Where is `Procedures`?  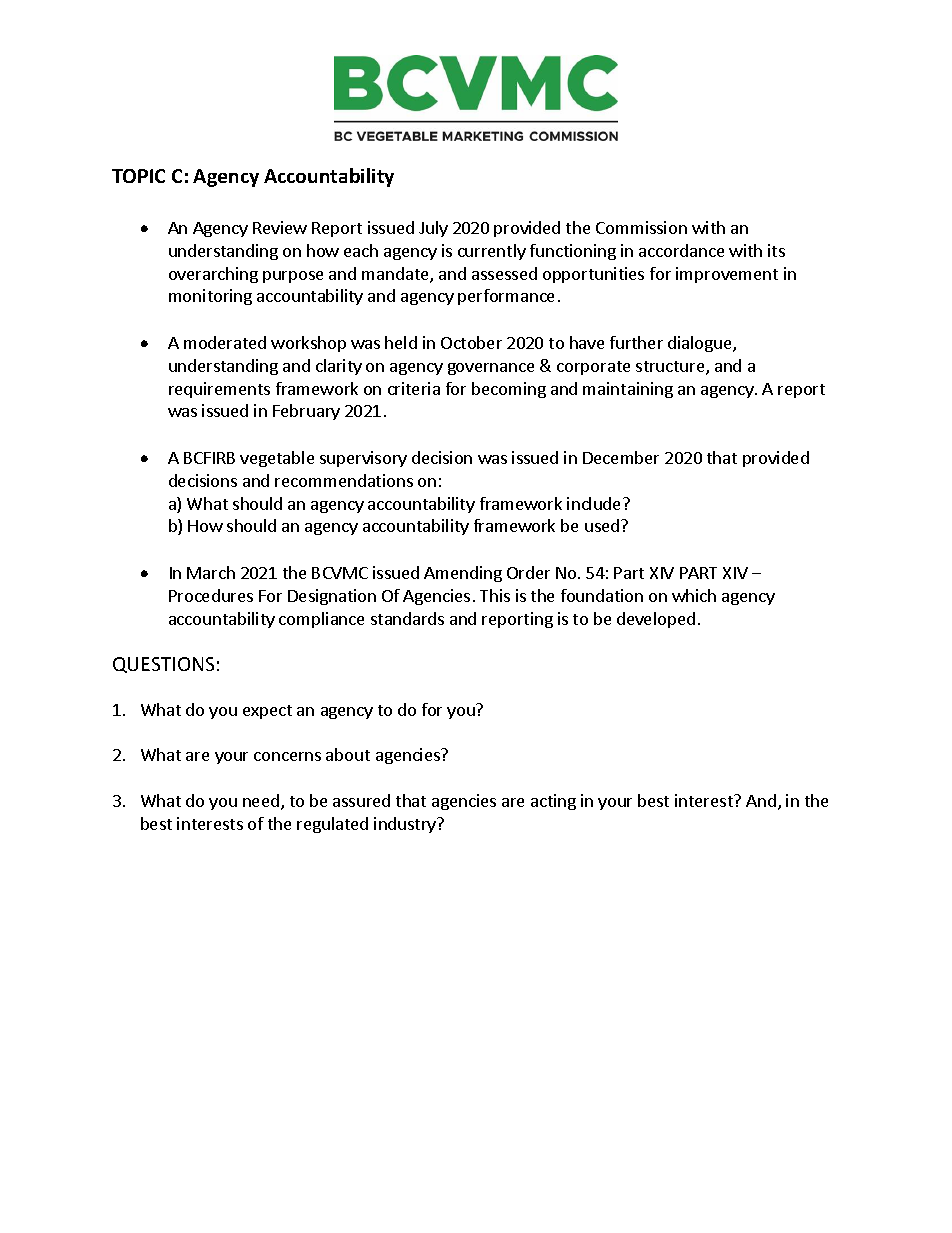 Procedures is located at coordinates (211, 595).
